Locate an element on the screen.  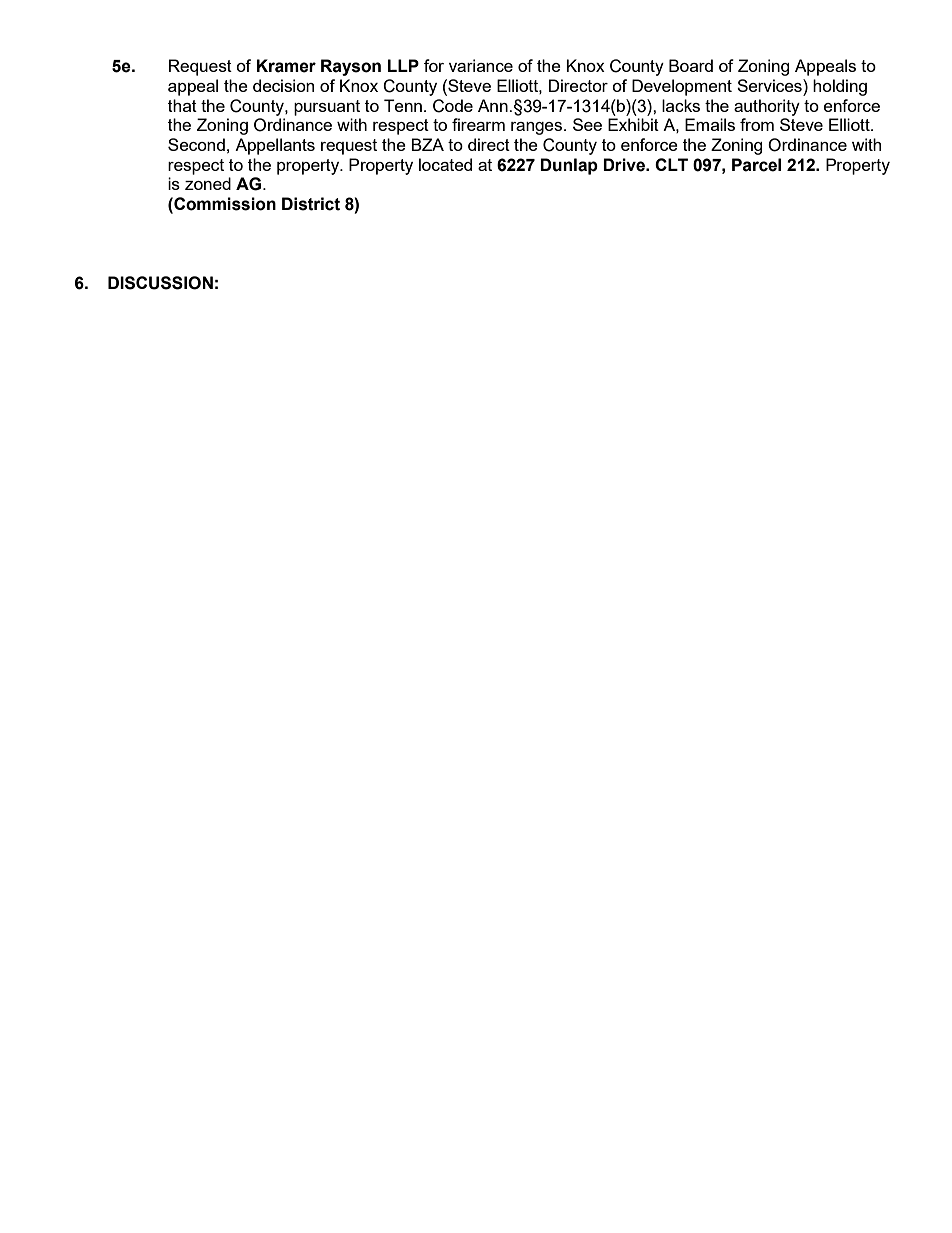
variance is located at coordinates (481, 65).
